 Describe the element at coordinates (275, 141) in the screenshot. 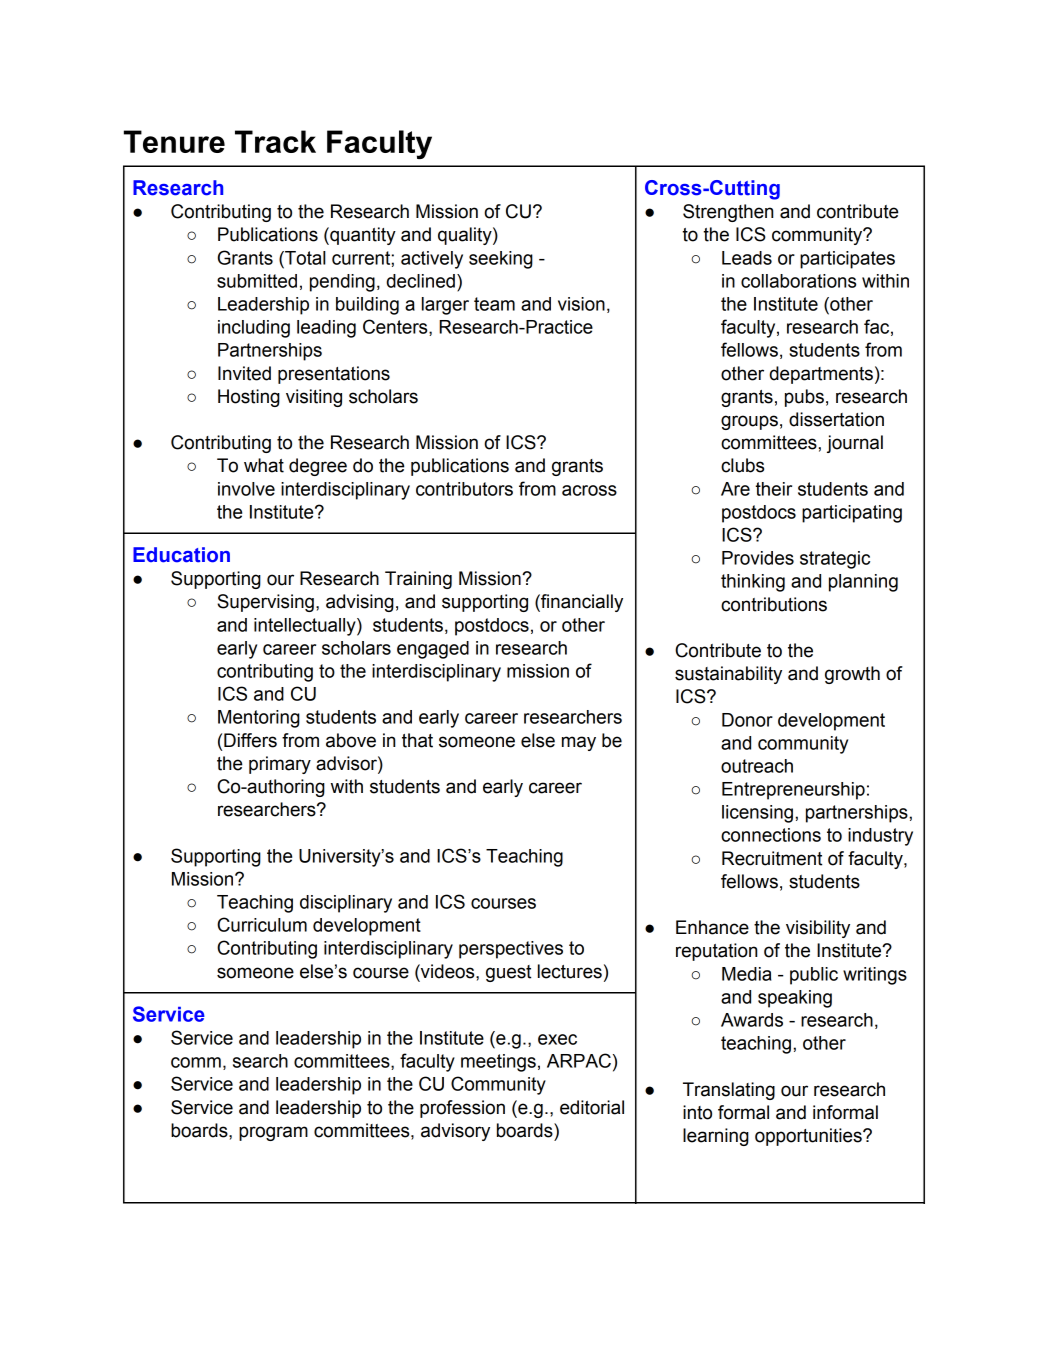

I see `Track` at that location.
